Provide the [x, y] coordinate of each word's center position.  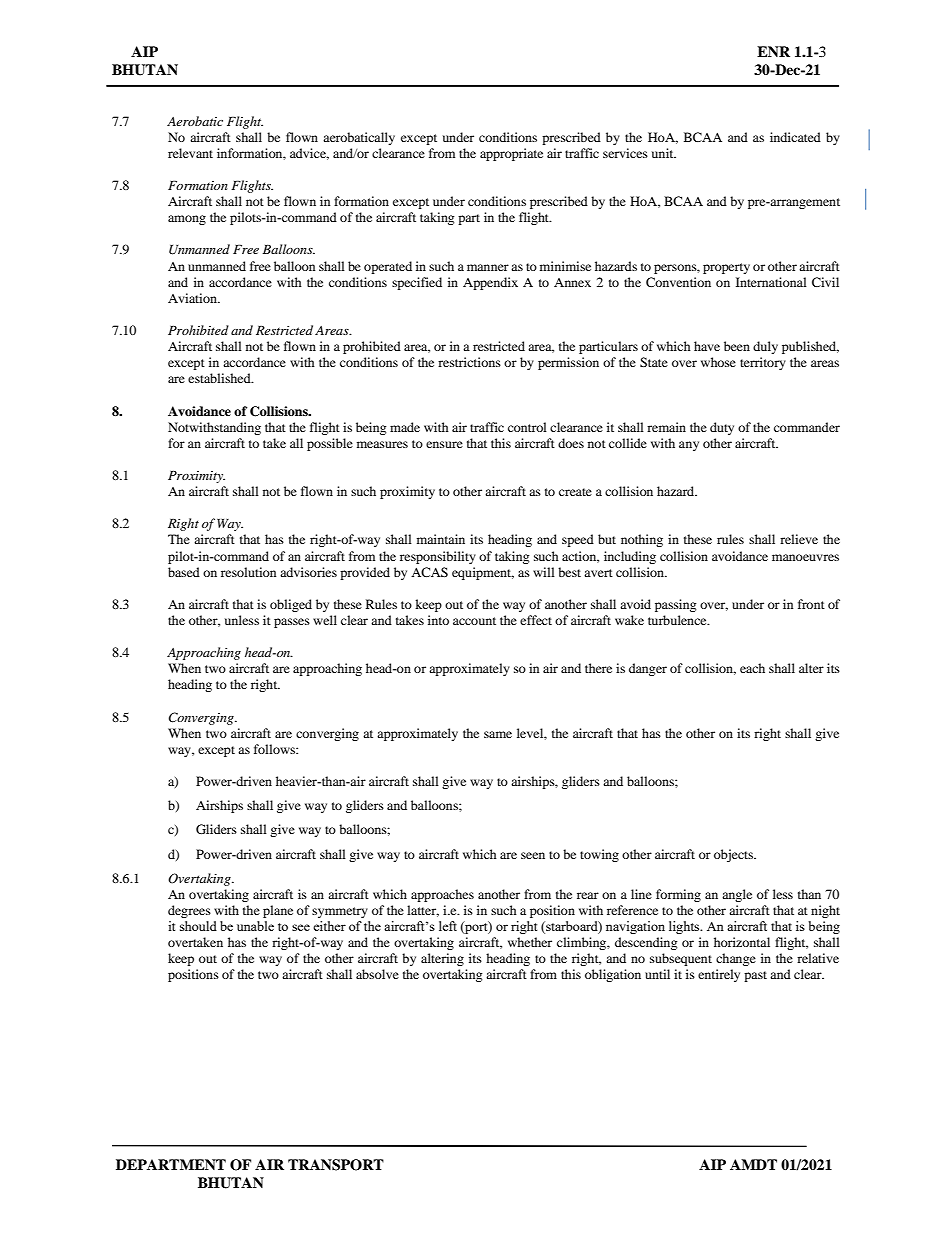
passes [292, 623]
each [752, 668]
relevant [190, 153]
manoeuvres [805, 557]
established [220, 378]
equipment [483, 573]
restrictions [469, 362]
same [498, 734]
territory [763, 363]
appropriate [511, 154]
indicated [795, 137]
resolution [248, 572]
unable [255, 926]
